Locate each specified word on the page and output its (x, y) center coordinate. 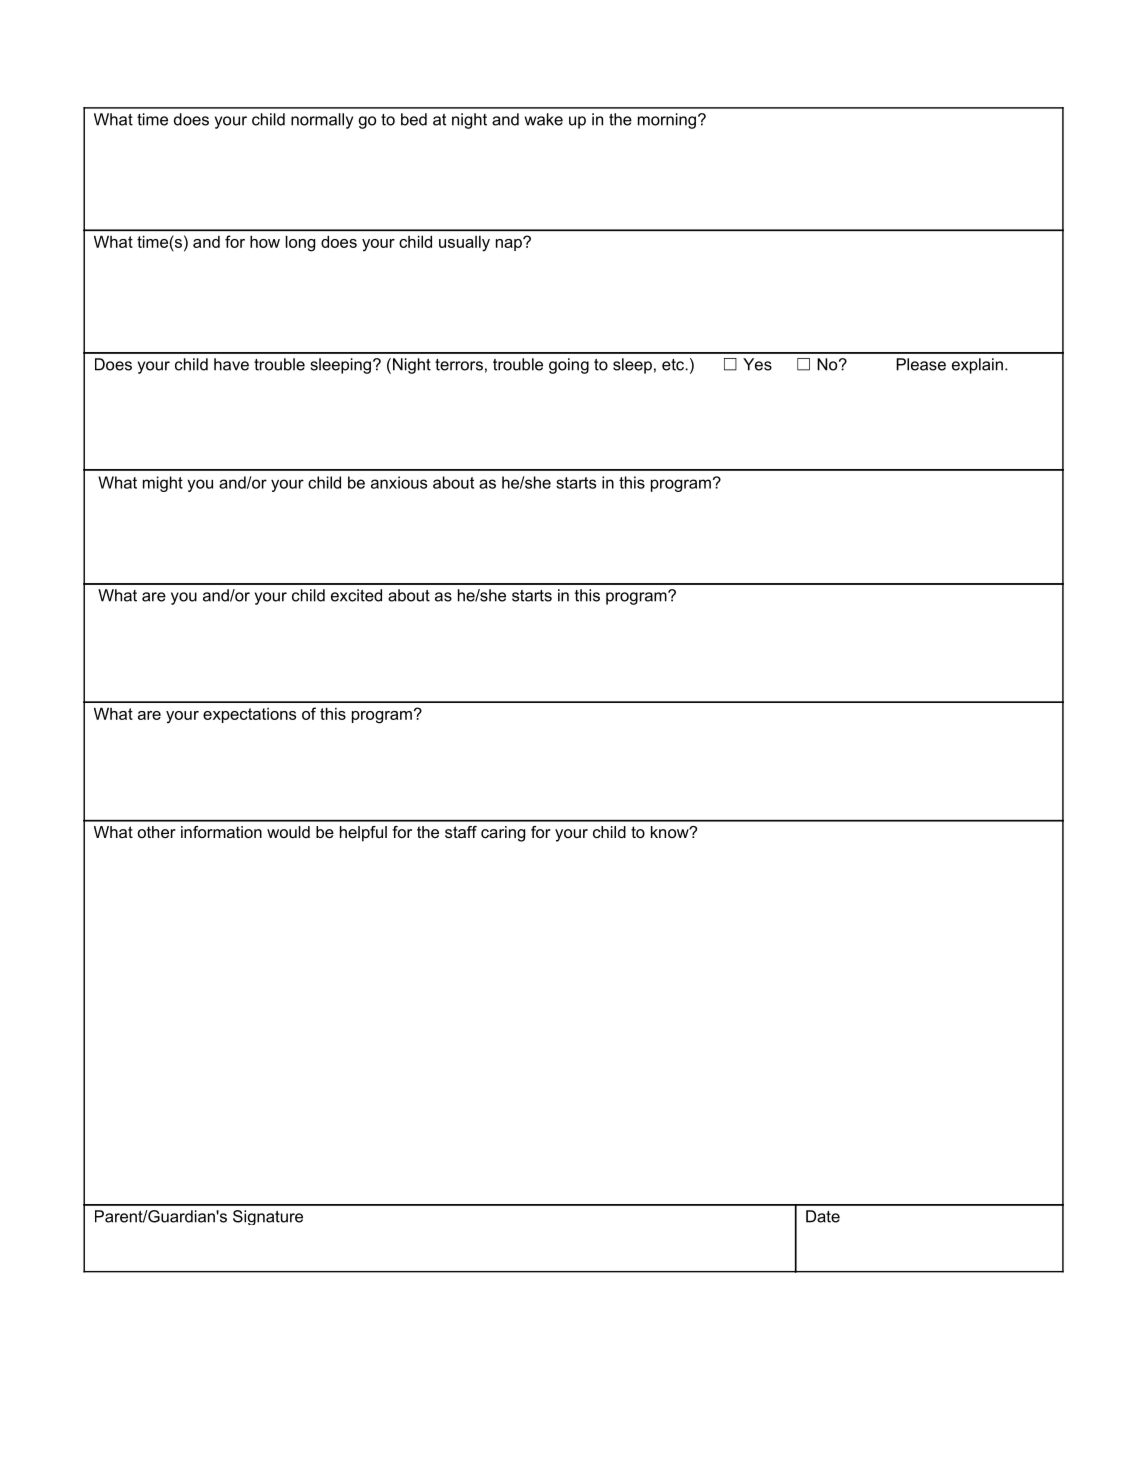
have (231, 364)
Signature (268, 1217)
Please (921, 364)
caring (503, 834)
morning (667, 121)
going (569, 366)
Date (823, 1216)
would (288, 832)
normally (322, 121)
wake (544, 119)
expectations (249, 715)
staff (461, 832)
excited (356, 595)
